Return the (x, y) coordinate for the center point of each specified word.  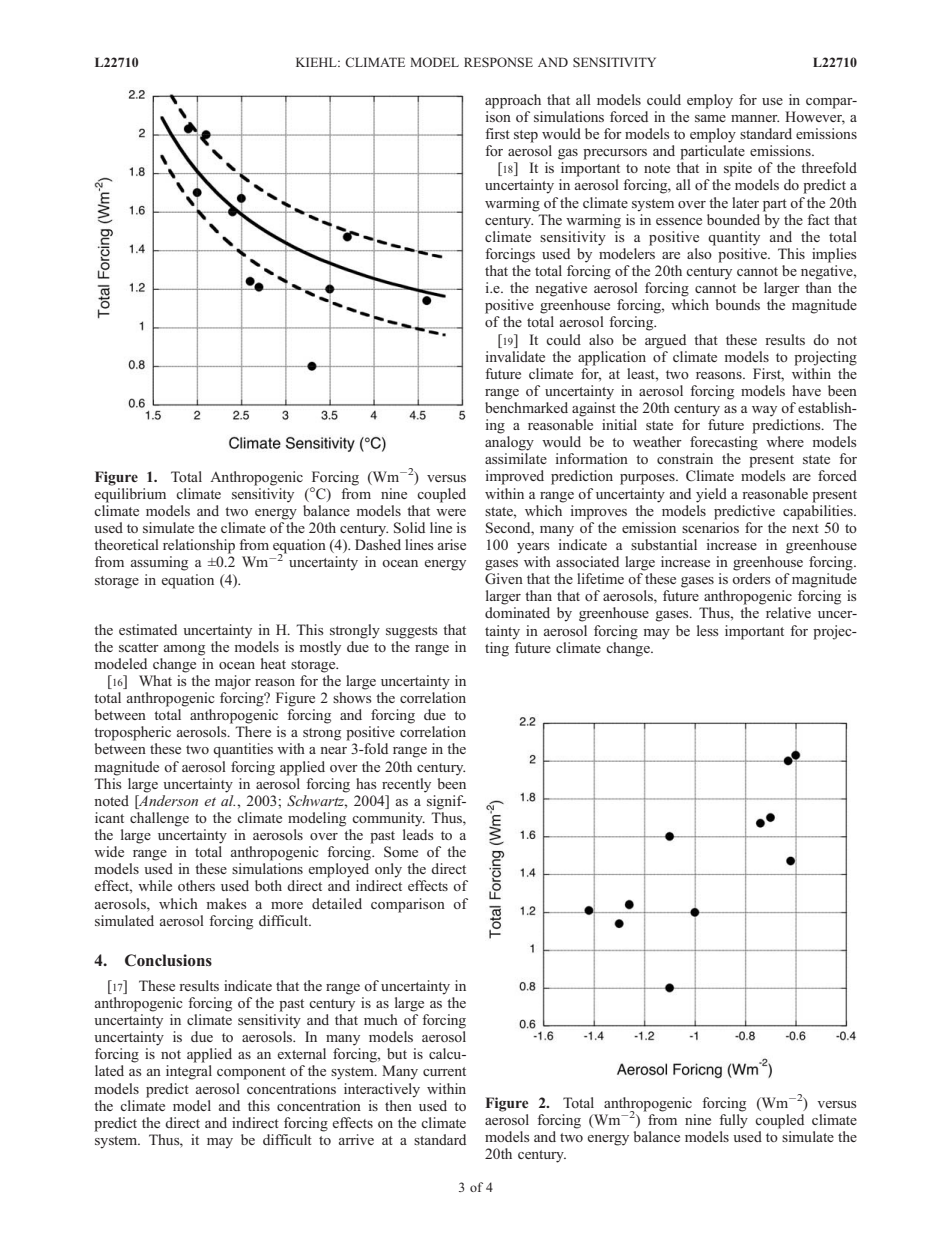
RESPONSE (498, 62)
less (708, 630)
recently (406, 785)
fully (733, 1121)
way (764, 411)
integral (189, 1072)
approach (513, 101)
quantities (243, 750)
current (444, 1071)
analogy (509, 443)
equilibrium (130, 495)
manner (755, 118)
